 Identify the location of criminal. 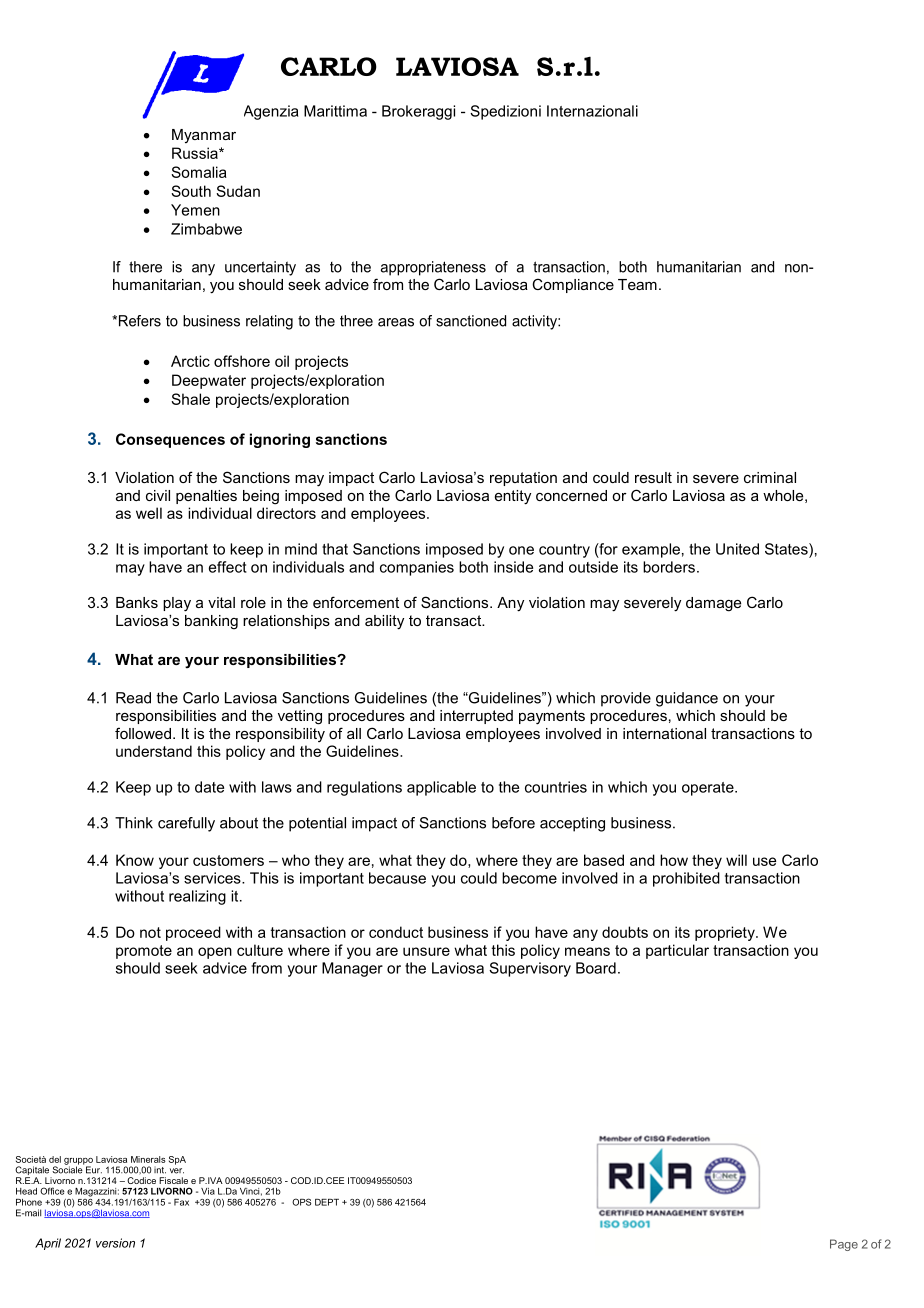
(770, 477).
